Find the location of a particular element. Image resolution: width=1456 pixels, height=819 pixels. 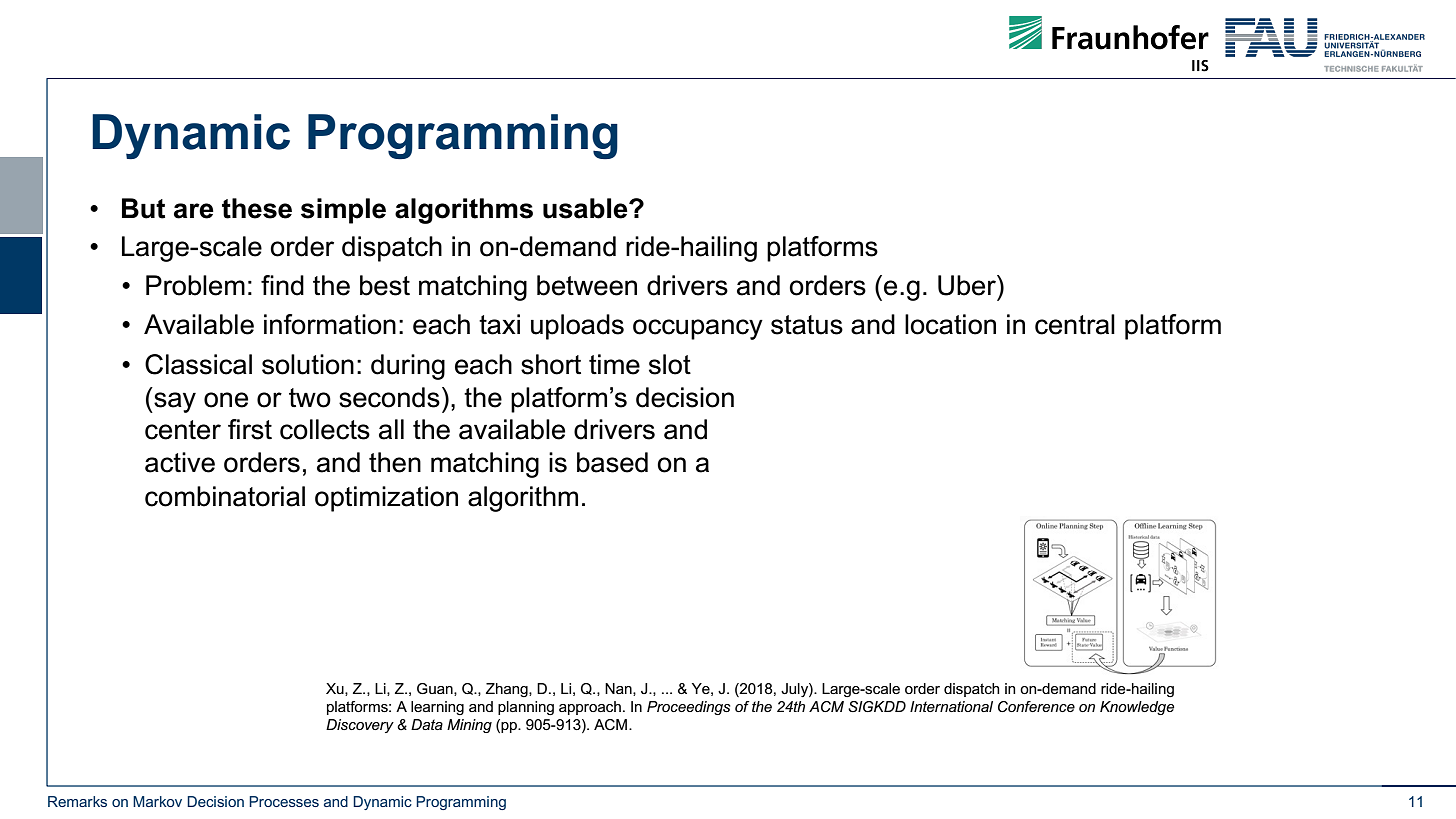

combinatorial is located at coordinates (225, 496).
